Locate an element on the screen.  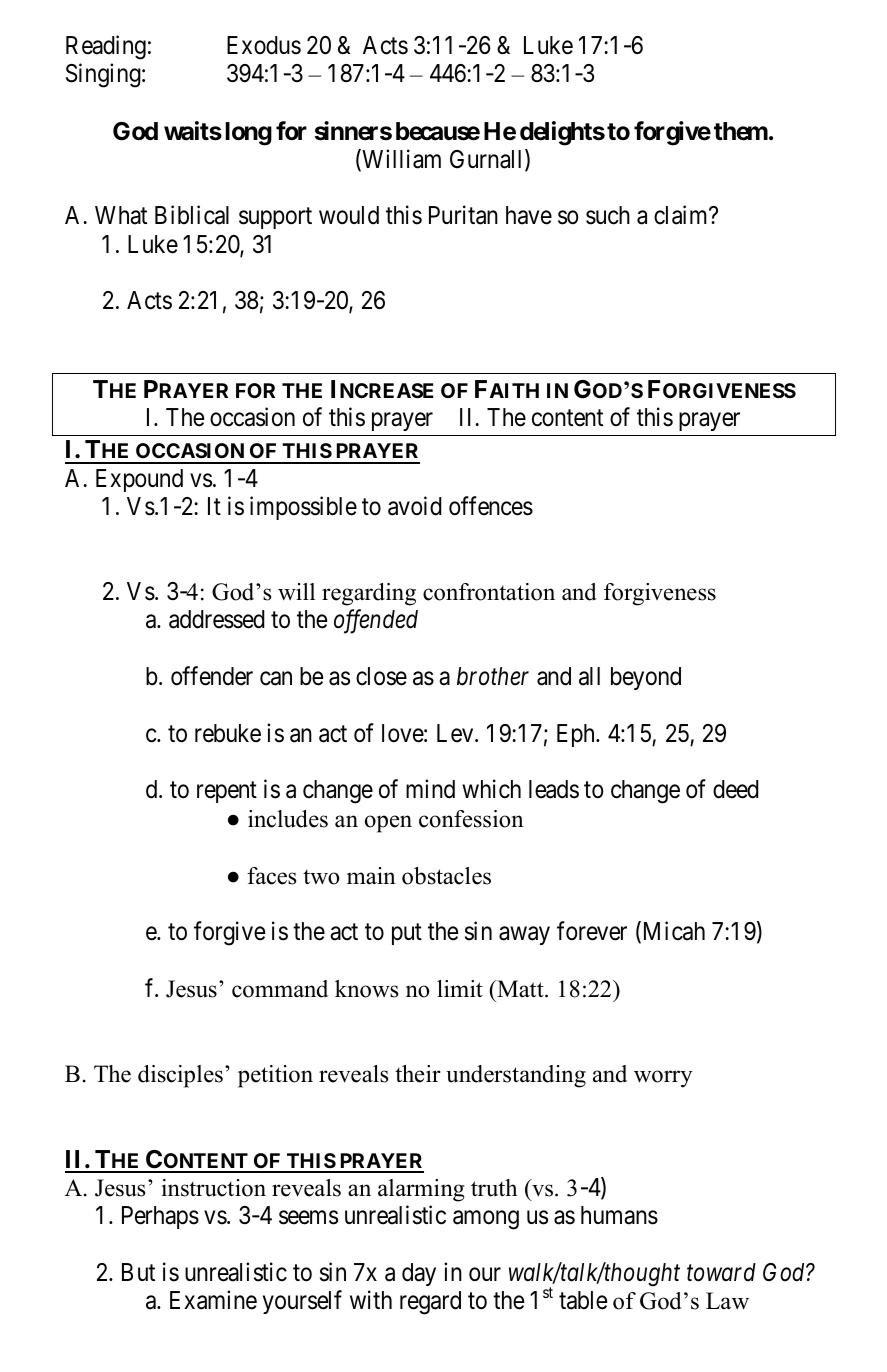
But is located at coordinates (138, 1272).
